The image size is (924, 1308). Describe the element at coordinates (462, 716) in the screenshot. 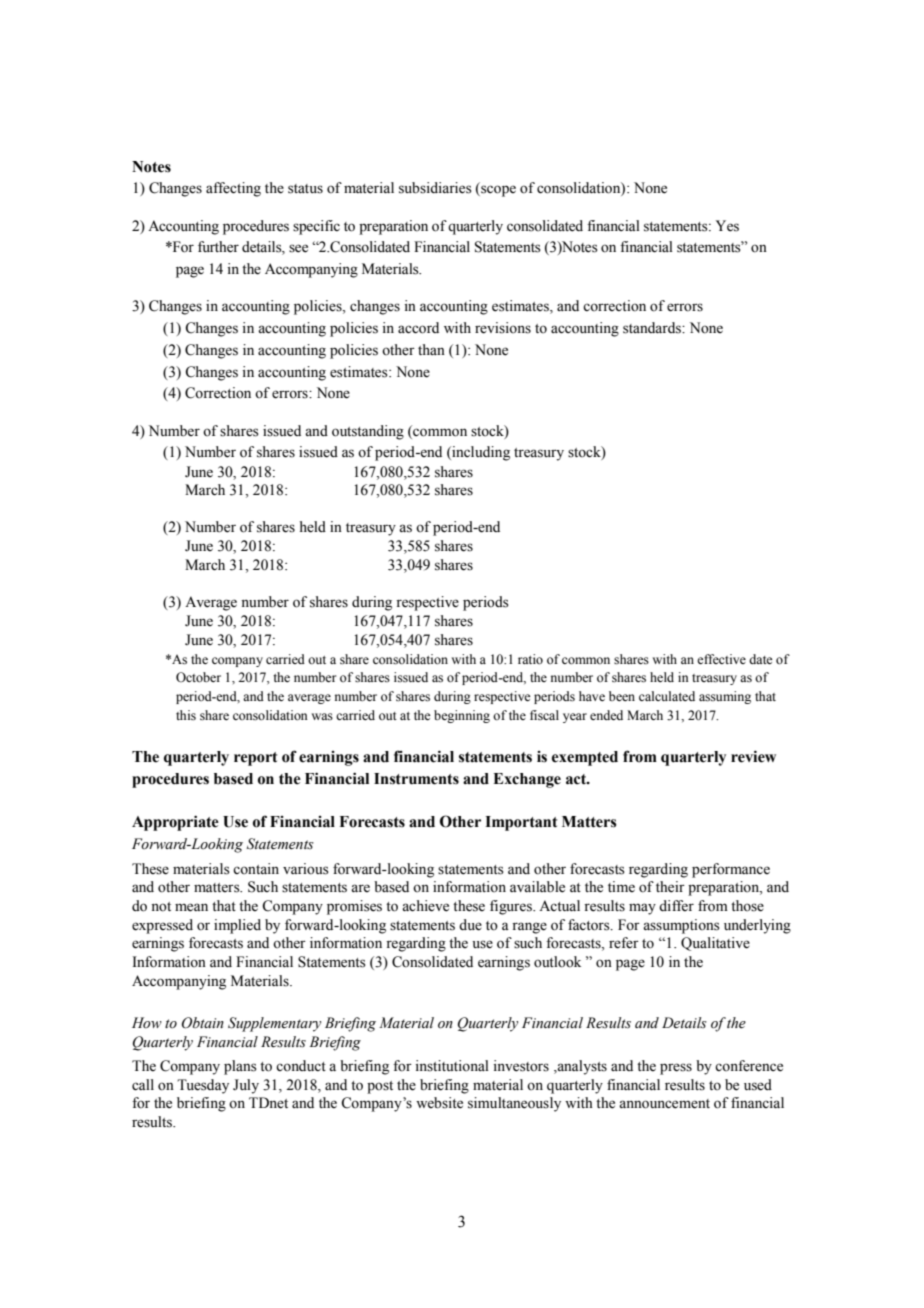

I see `beginning` at that location.
